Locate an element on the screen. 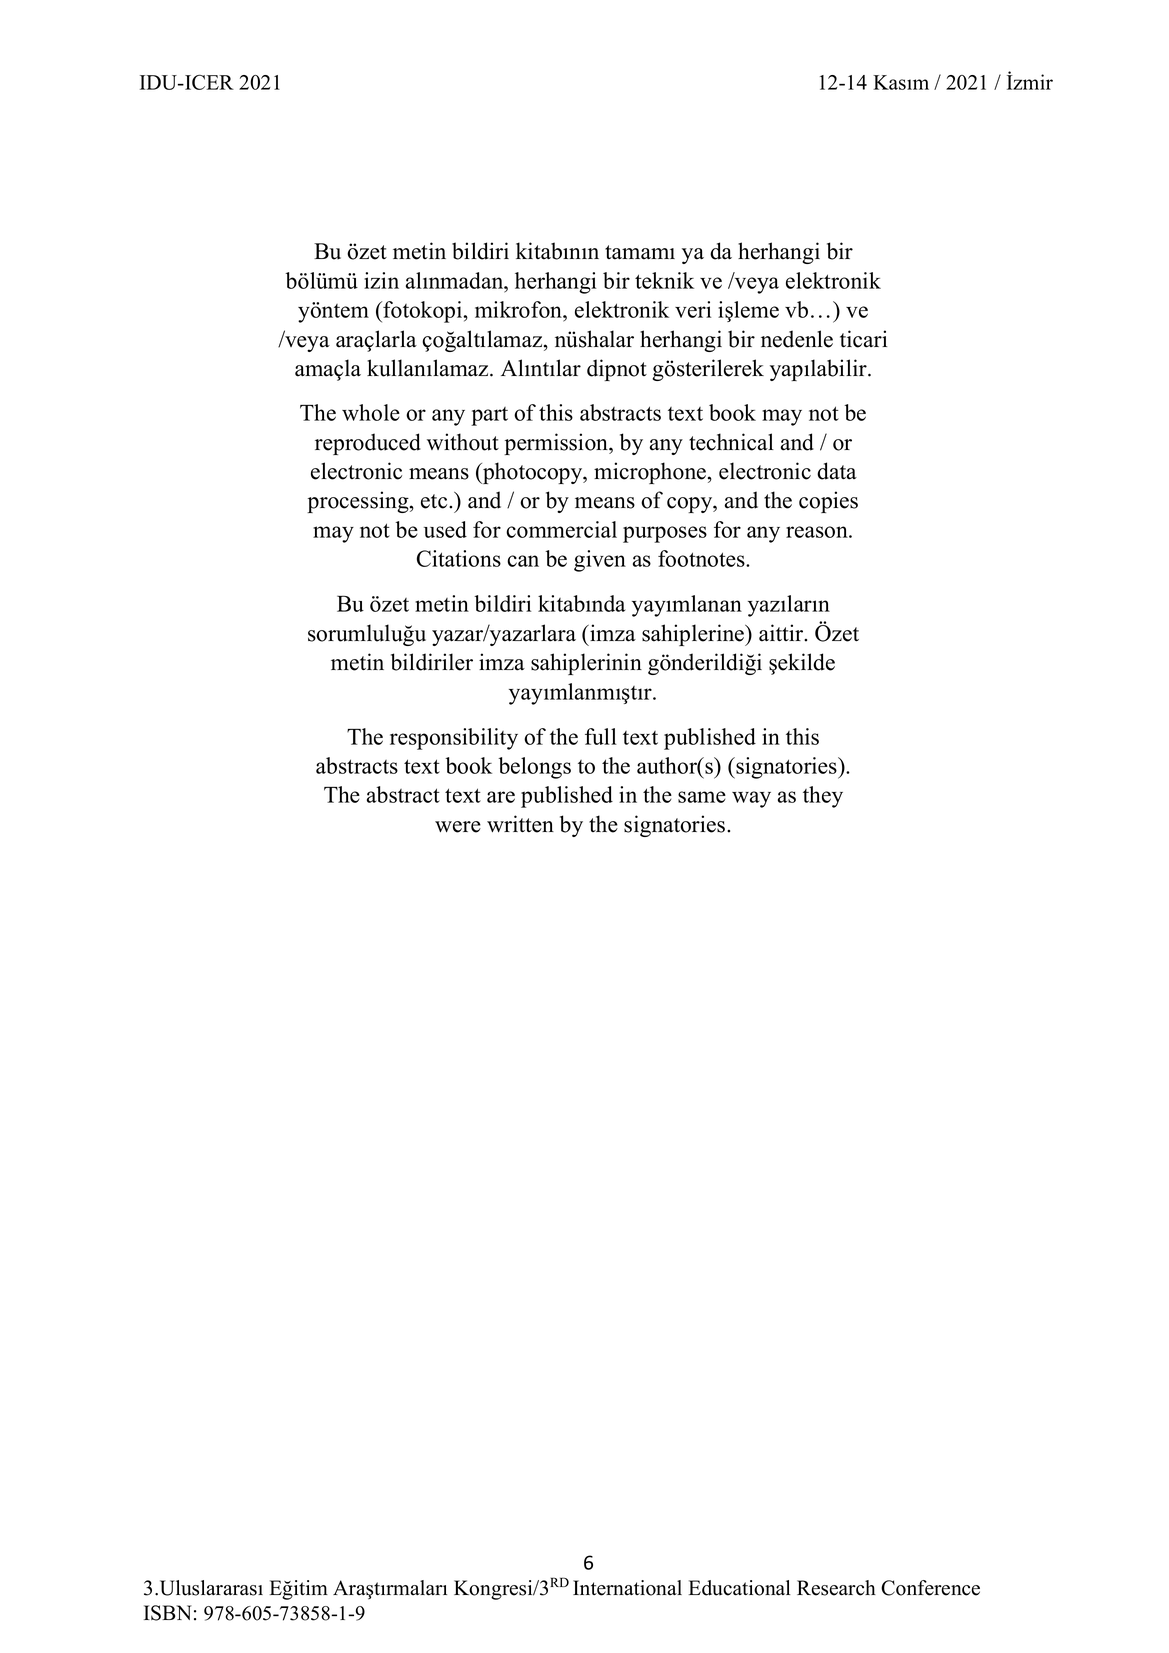 This screenshot has width=1169, height=1653. Educational is located at coordinates (739, 1588).
